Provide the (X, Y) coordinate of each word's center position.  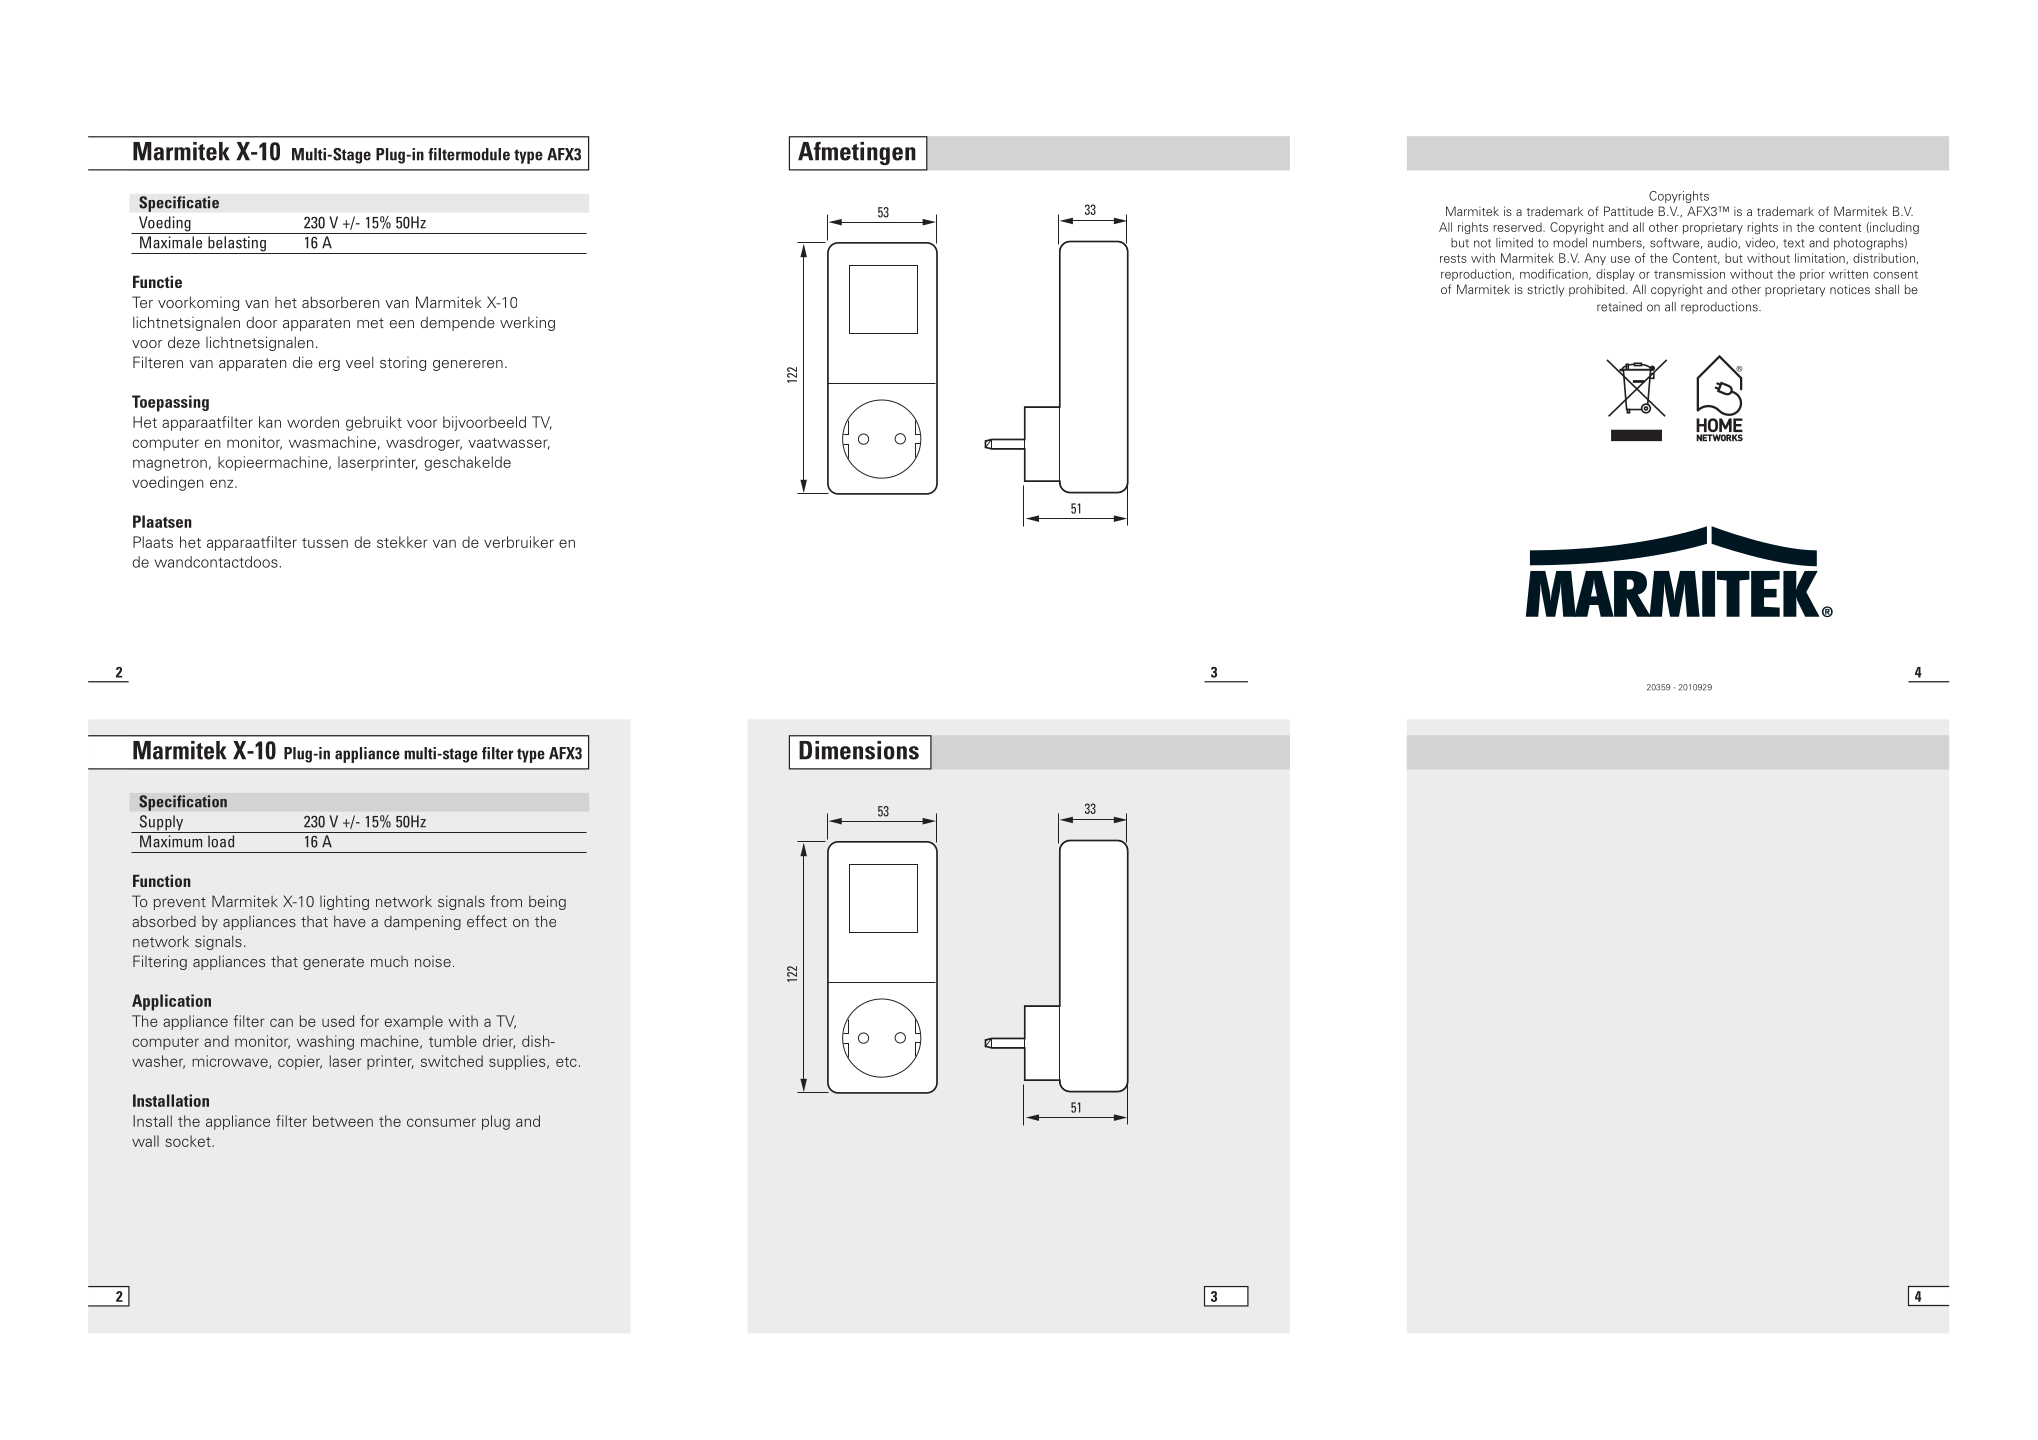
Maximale (171, 242)
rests (1453, 258)
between (343, 1121)
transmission (1689, 274)
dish (537, 1041)
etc (566, 1062)
